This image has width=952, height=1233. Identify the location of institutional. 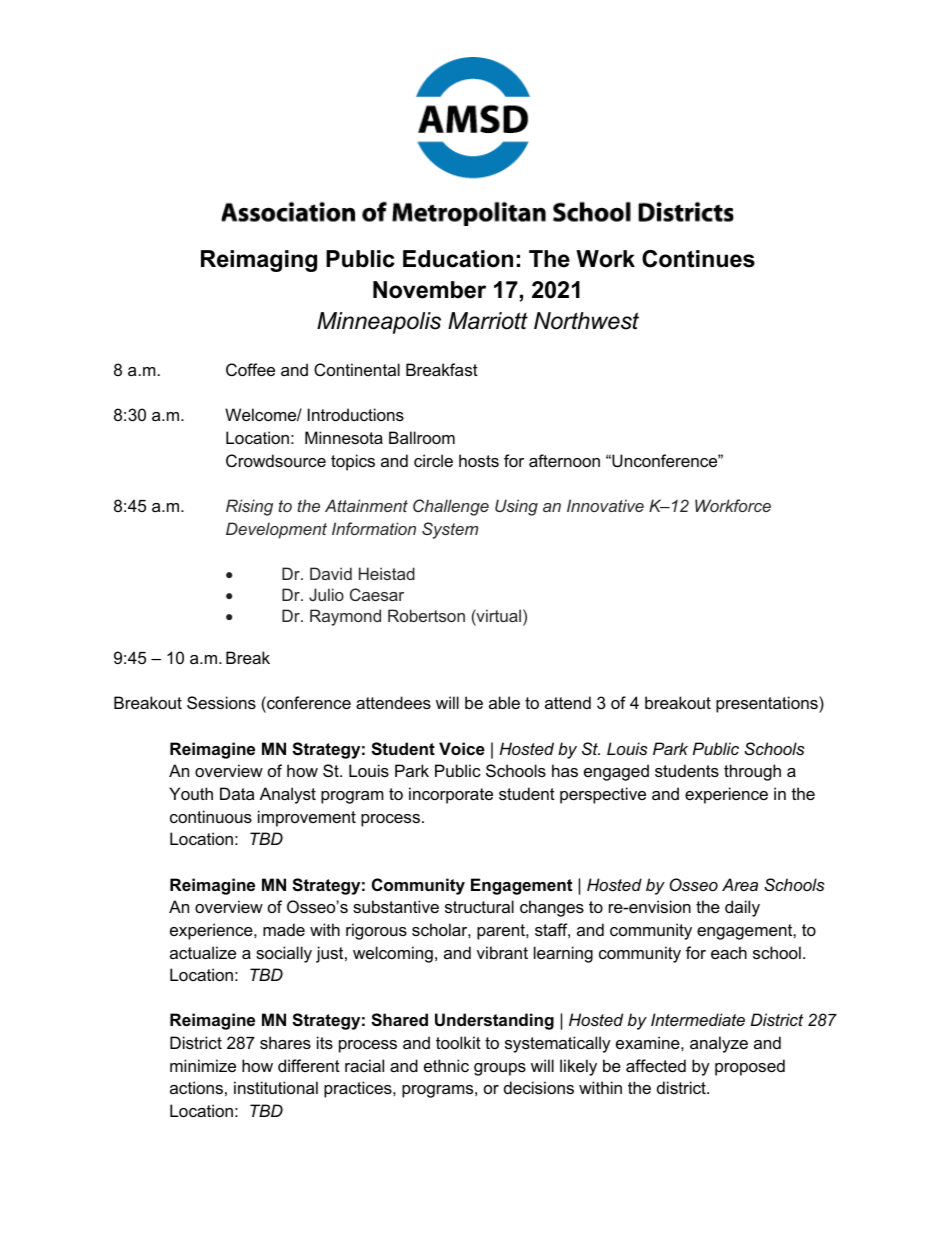
(276, 1087).
